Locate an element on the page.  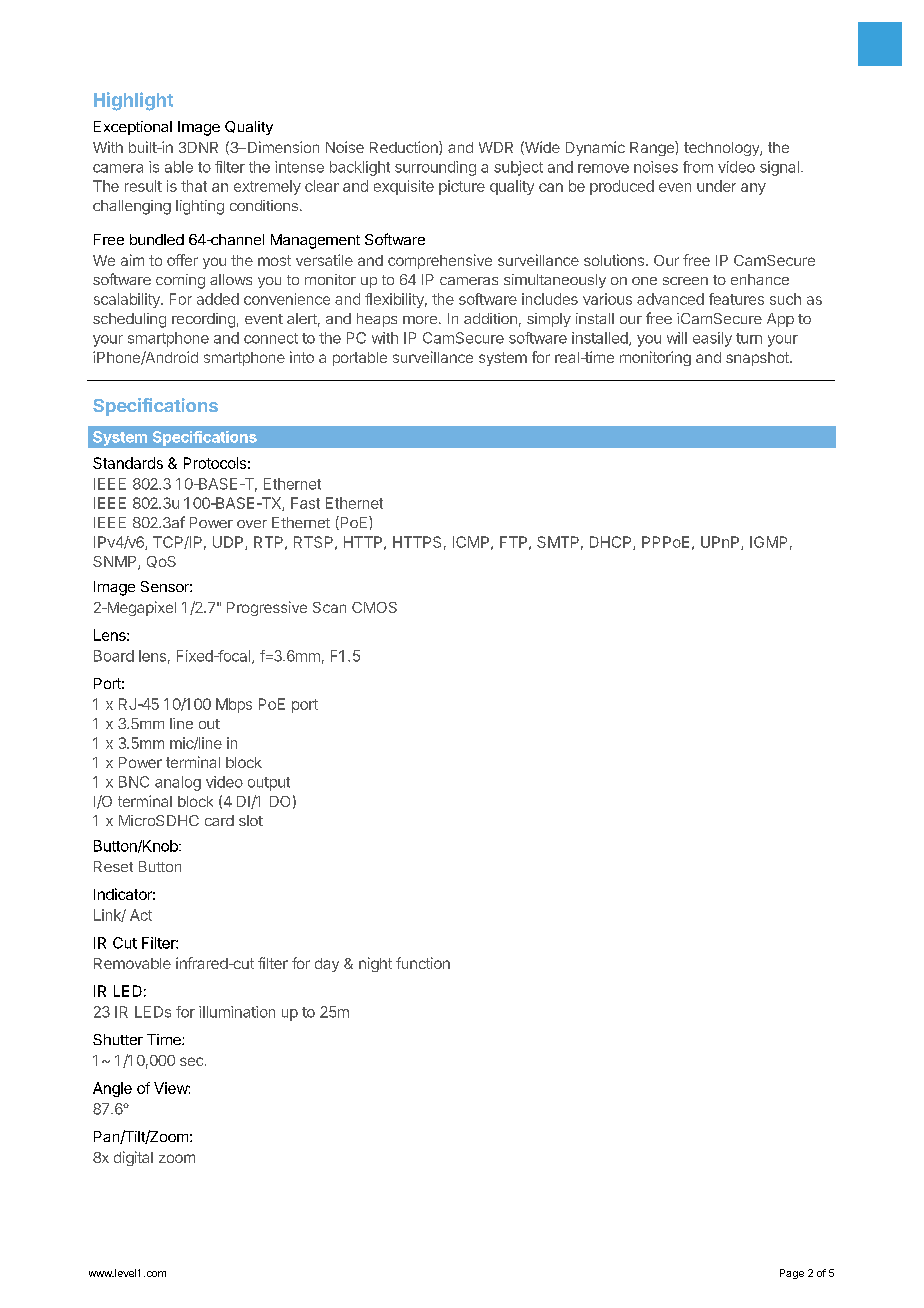
digital is located at coordinates (133, 1158).
